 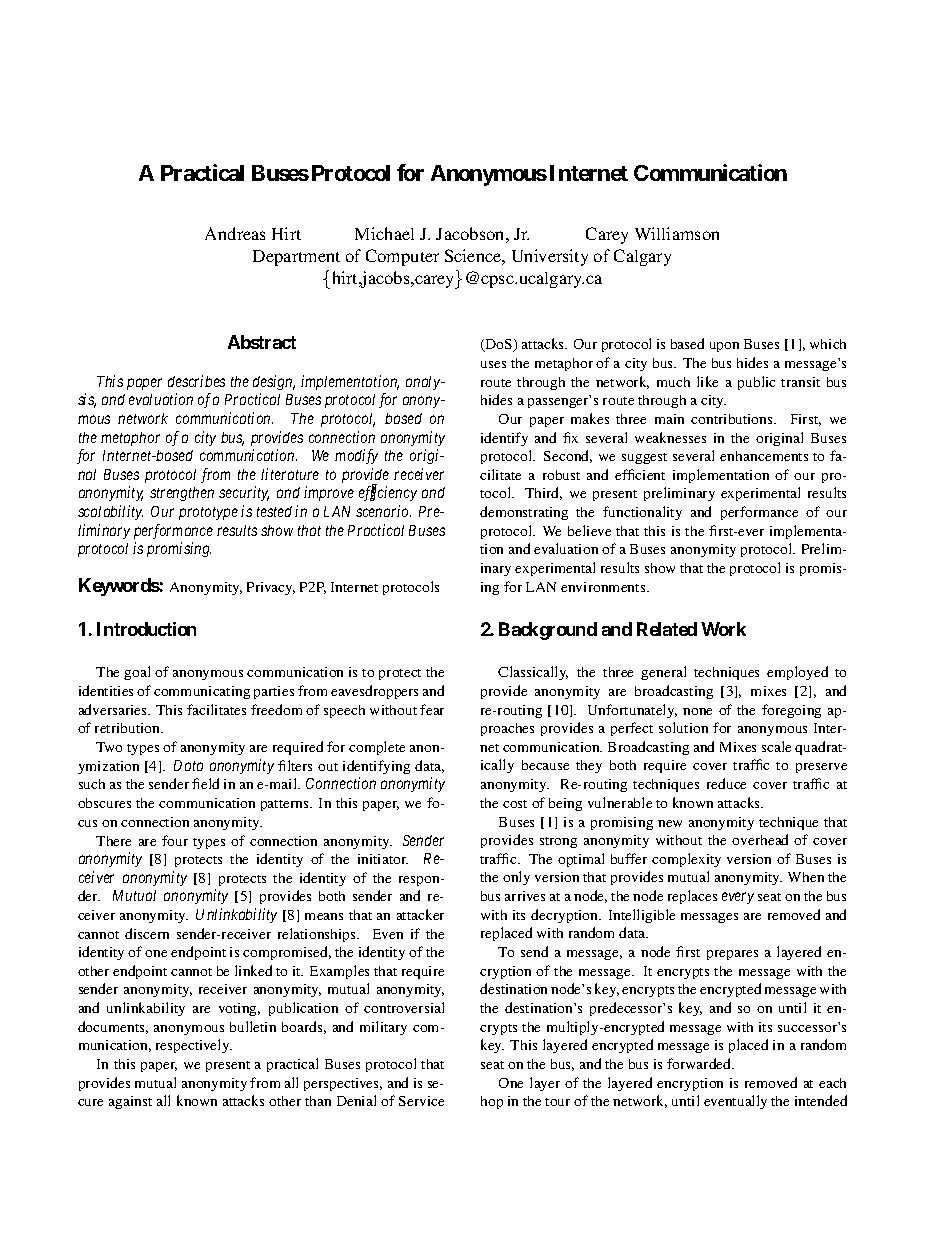 What do you see at coordinates (677, 233) in the screenshot?
I see `Williamson` at bounding box center [677, 233].
